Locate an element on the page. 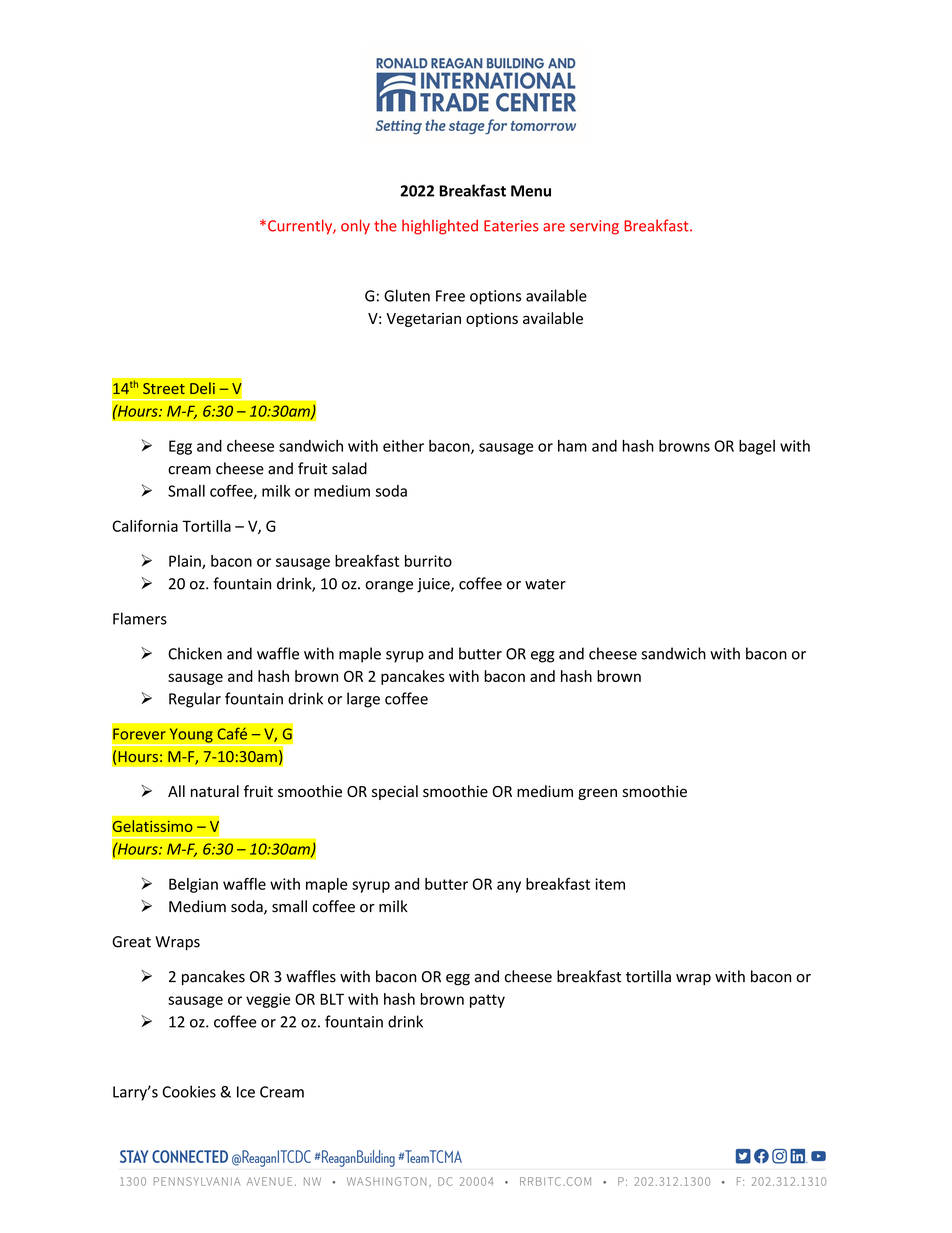 The height and width of the document is (1233, 952). only is located at coordinates (355, 227).
